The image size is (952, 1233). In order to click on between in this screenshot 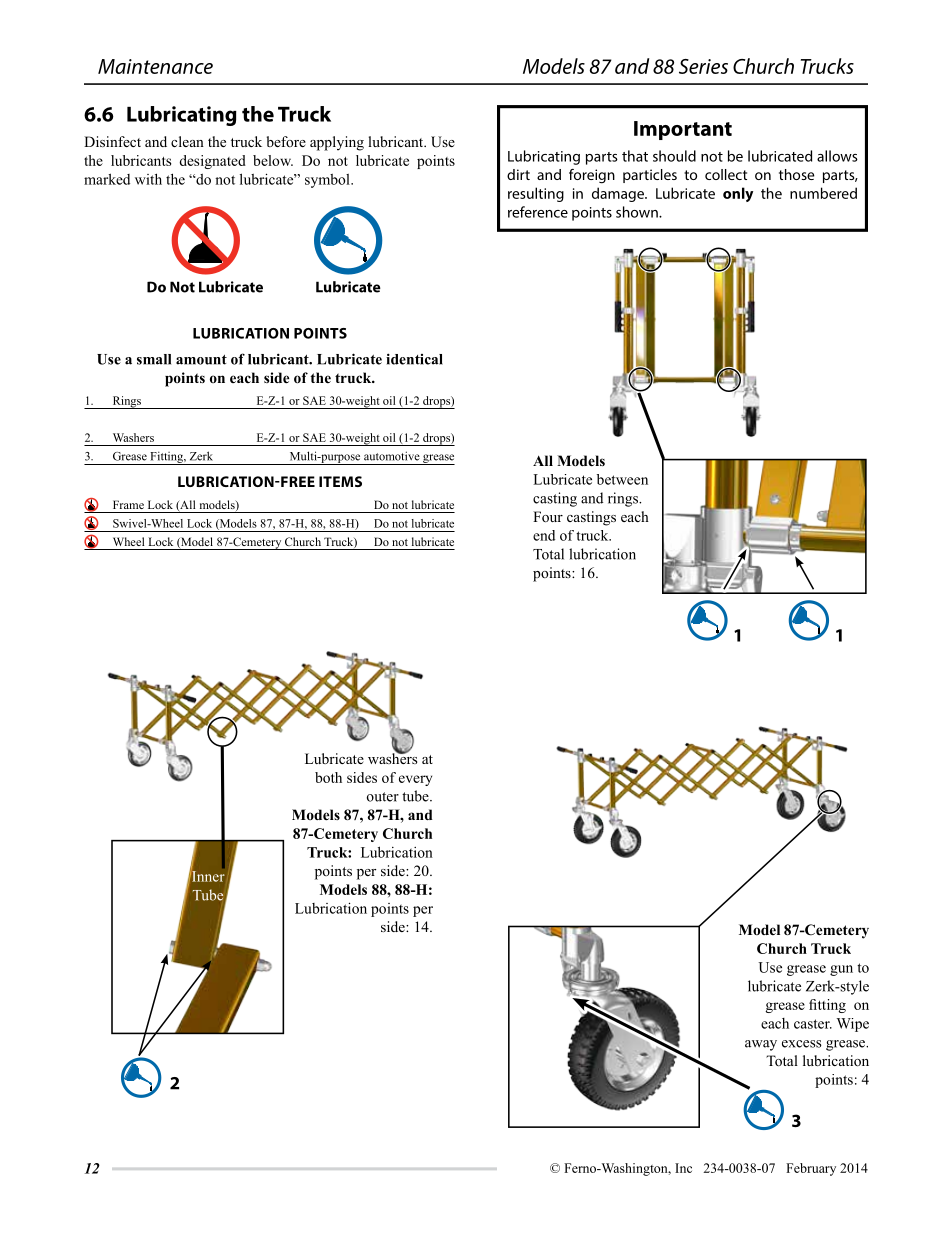, I will do `click(622, 479)`.
